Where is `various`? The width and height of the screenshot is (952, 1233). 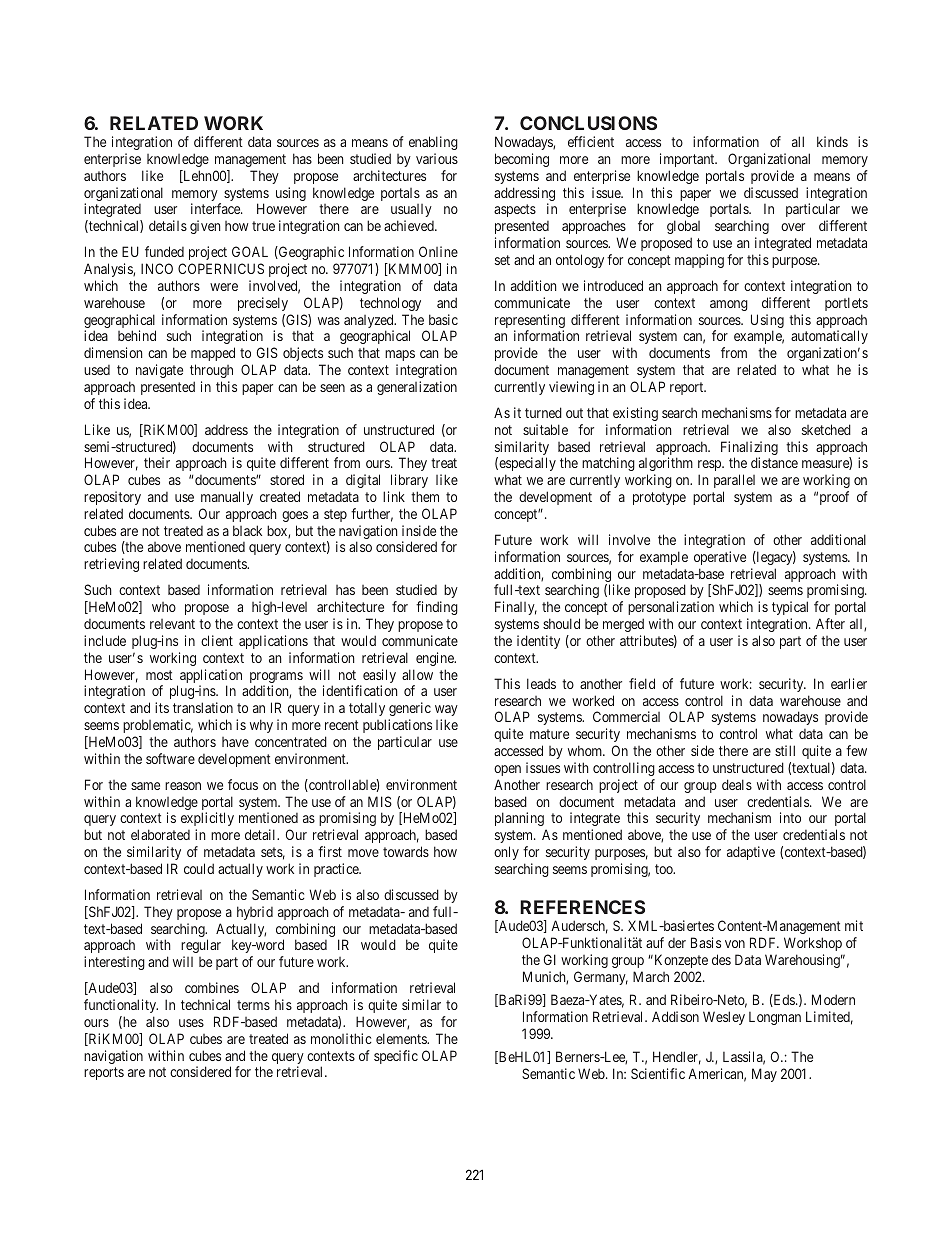 various is located at coordinates (437, 158).
